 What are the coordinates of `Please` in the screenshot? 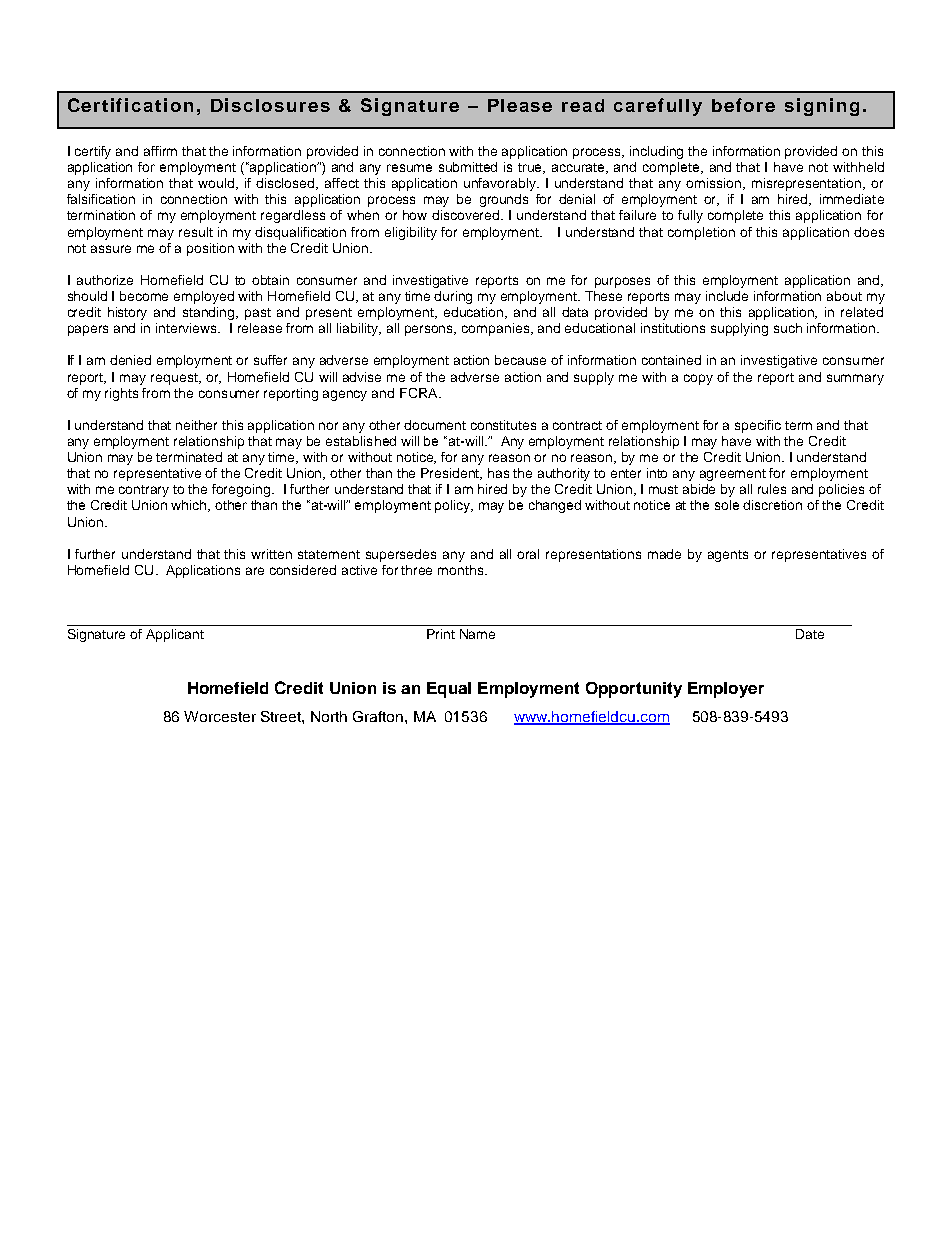 It's located at (520, 105).
